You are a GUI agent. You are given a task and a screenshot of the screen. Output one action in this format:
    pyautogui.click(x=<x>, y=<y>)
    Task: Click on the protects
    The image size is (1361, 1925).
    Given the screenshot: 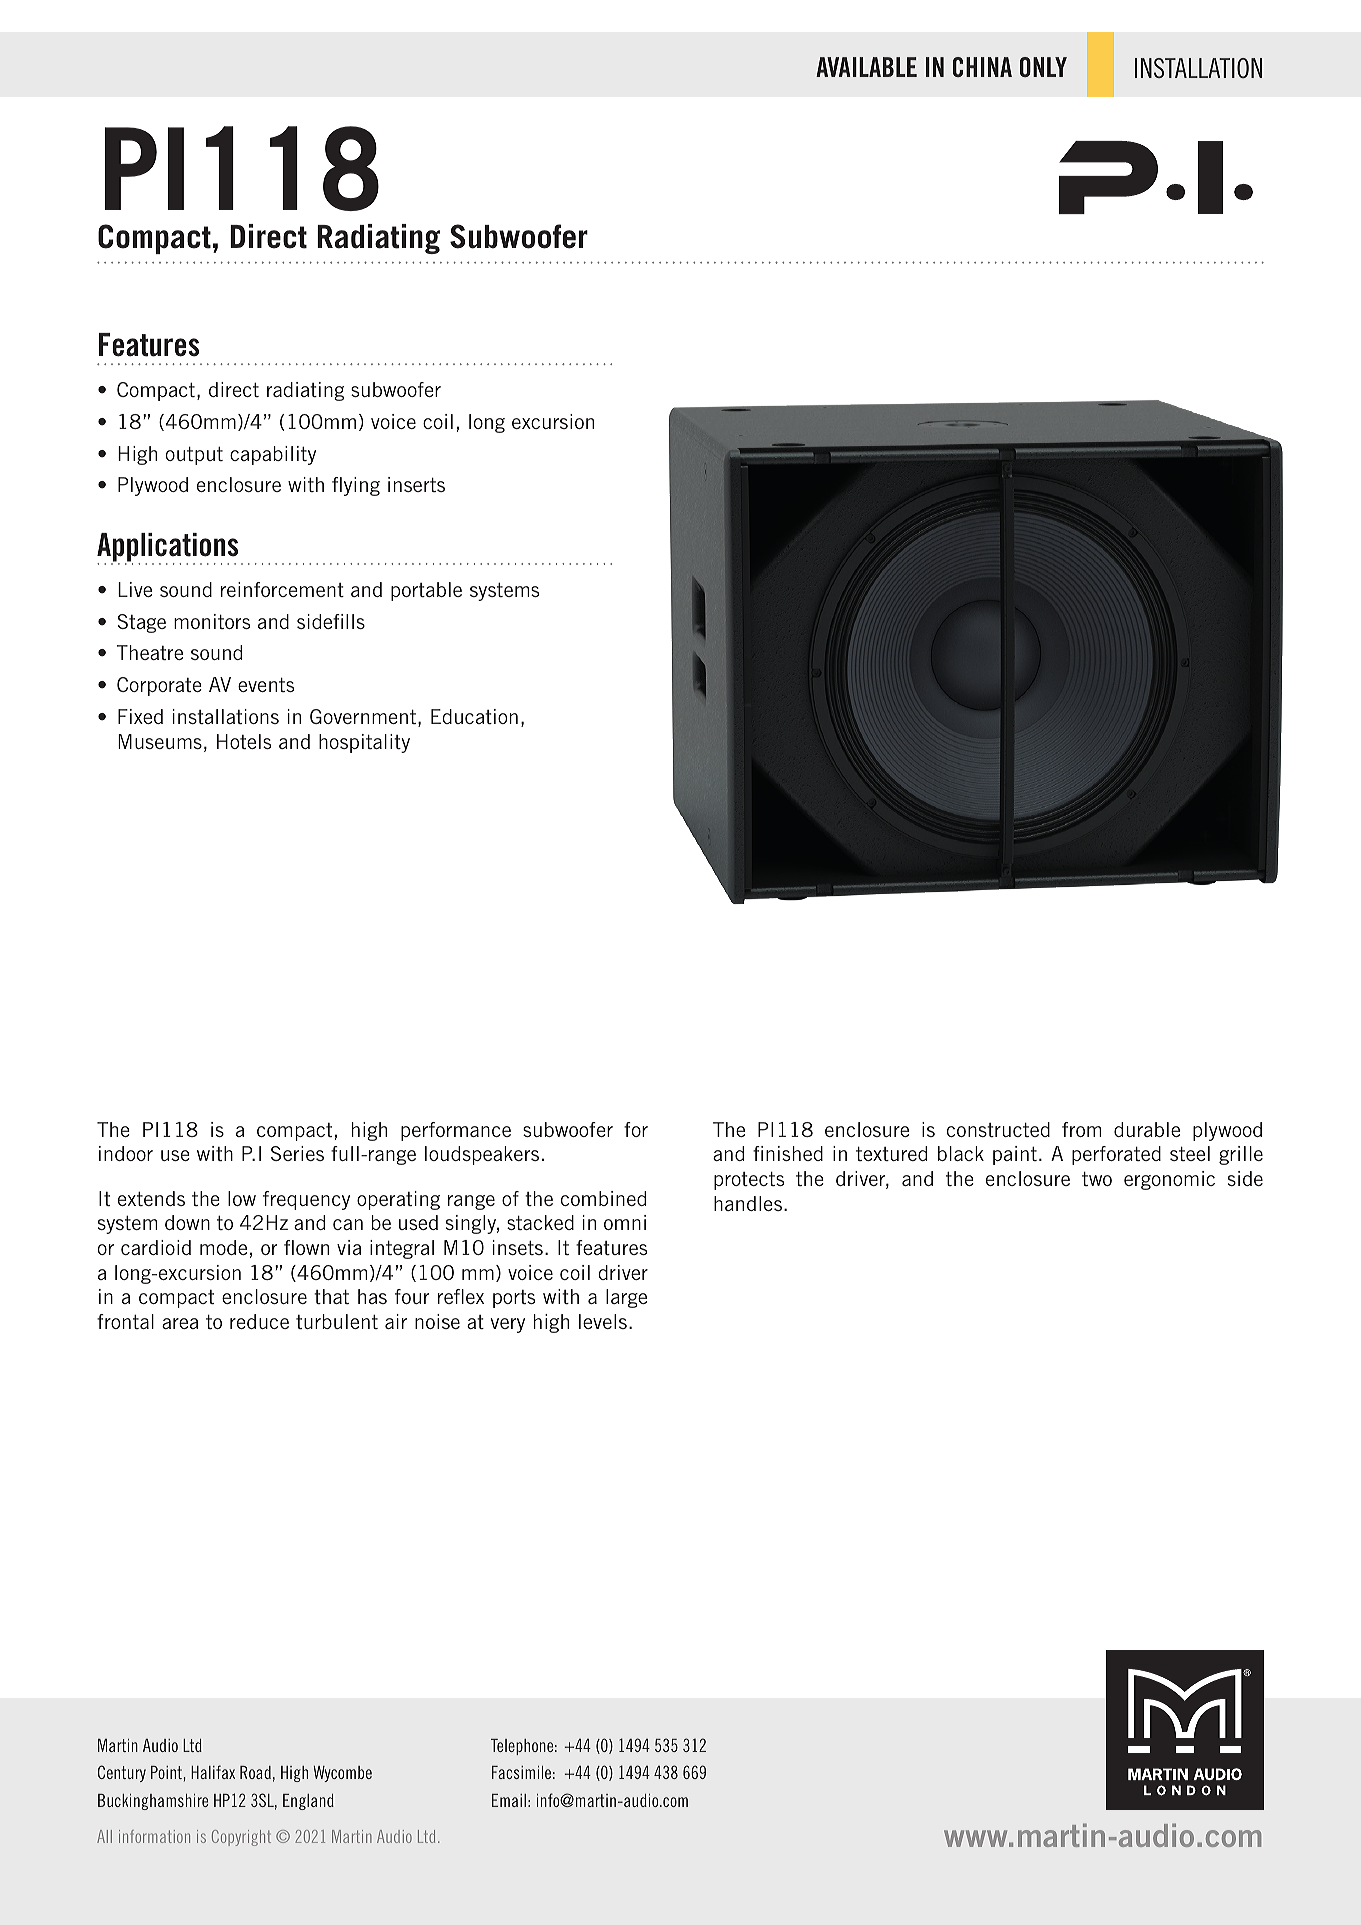 What is the action you would take?
    pyautogui.click(x=749, y=1181)
